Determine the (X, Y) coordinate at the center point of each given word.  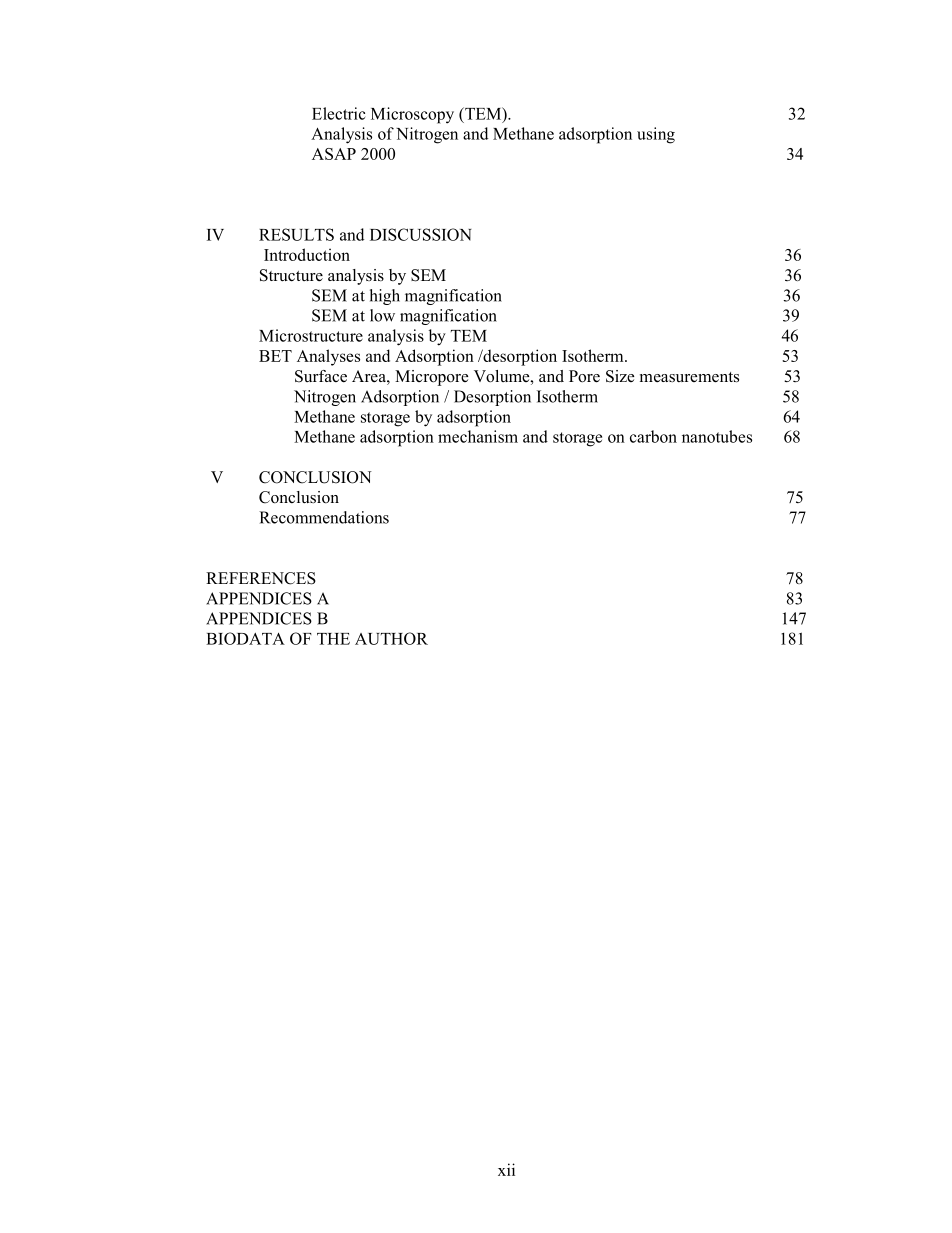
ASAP (334, 154)
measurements (689, 377)
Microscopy (412, 115)
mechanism (478, 436)
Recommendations (324, 517)
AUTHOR (391, 638)
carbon (653, 436)
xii (506, 1169)
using (656, 135)
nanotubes (717, 436)
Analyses (328, 357)
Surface (321, 376)
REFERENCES (261, 578)
